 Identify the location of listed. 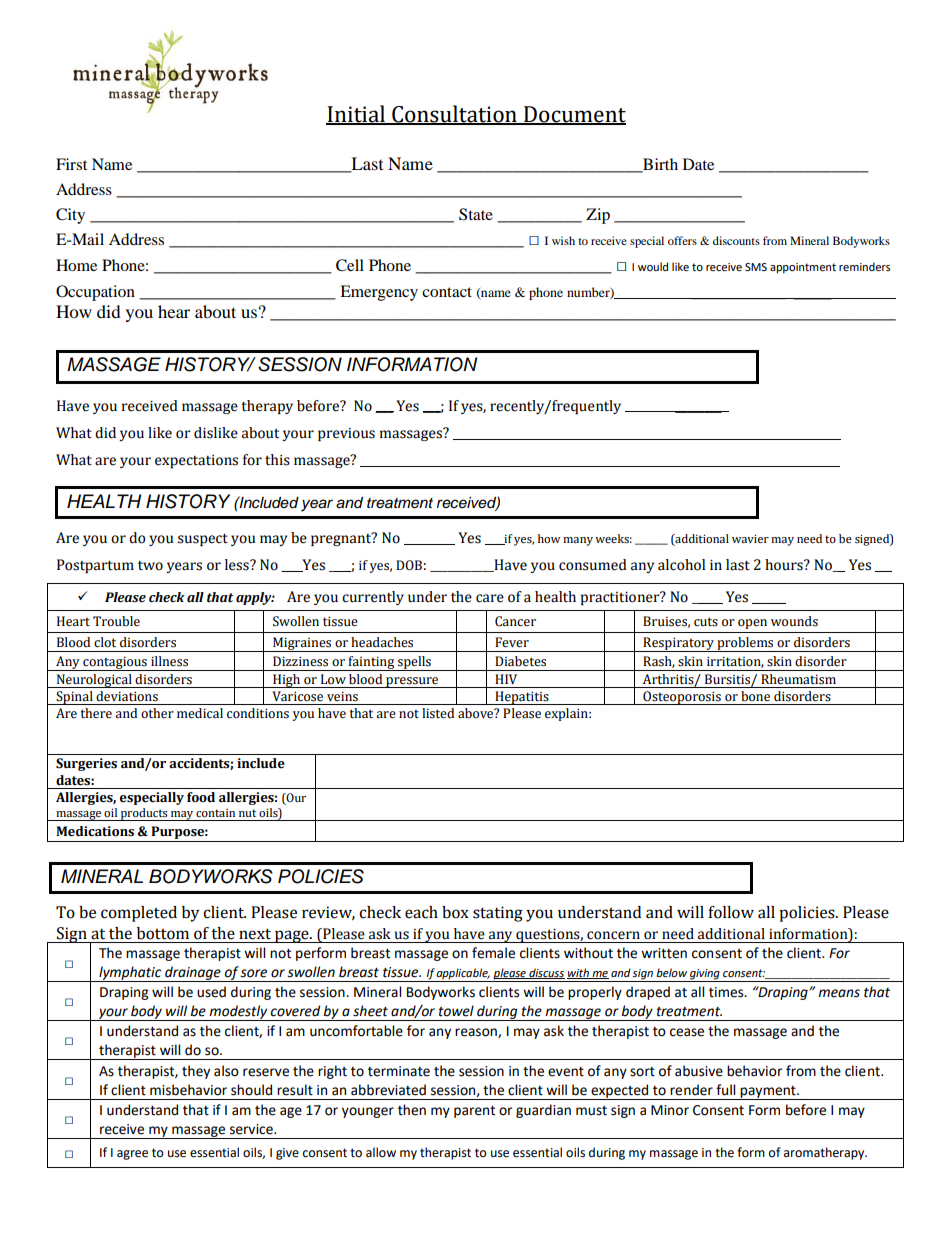
(438, 713).
